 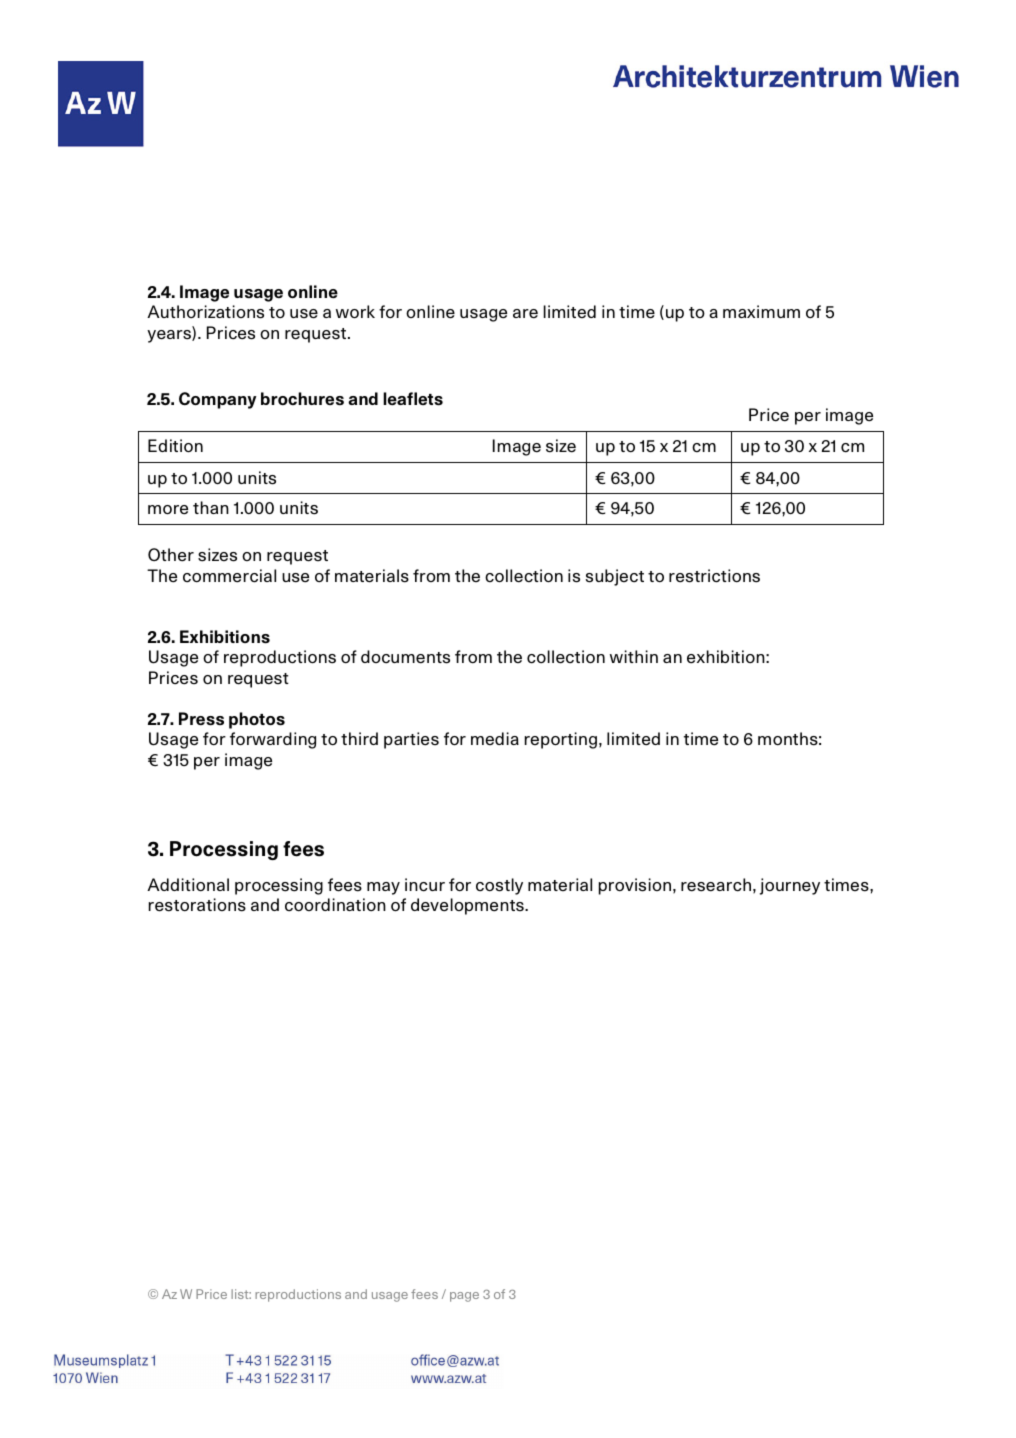 I want to click on restrictions, so click(x=714, y=576).
